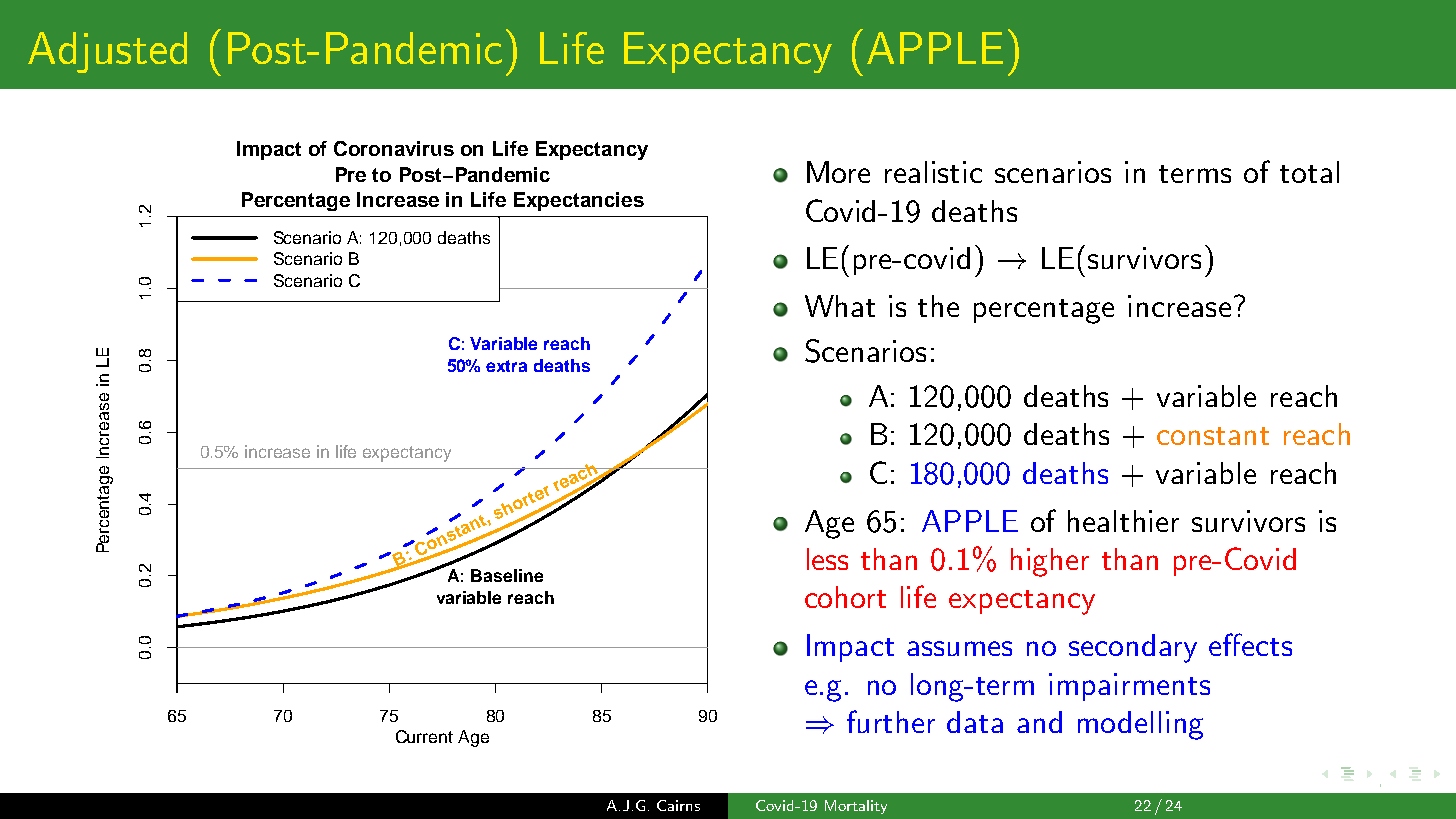  I want to click on More, so click(838, 172).
